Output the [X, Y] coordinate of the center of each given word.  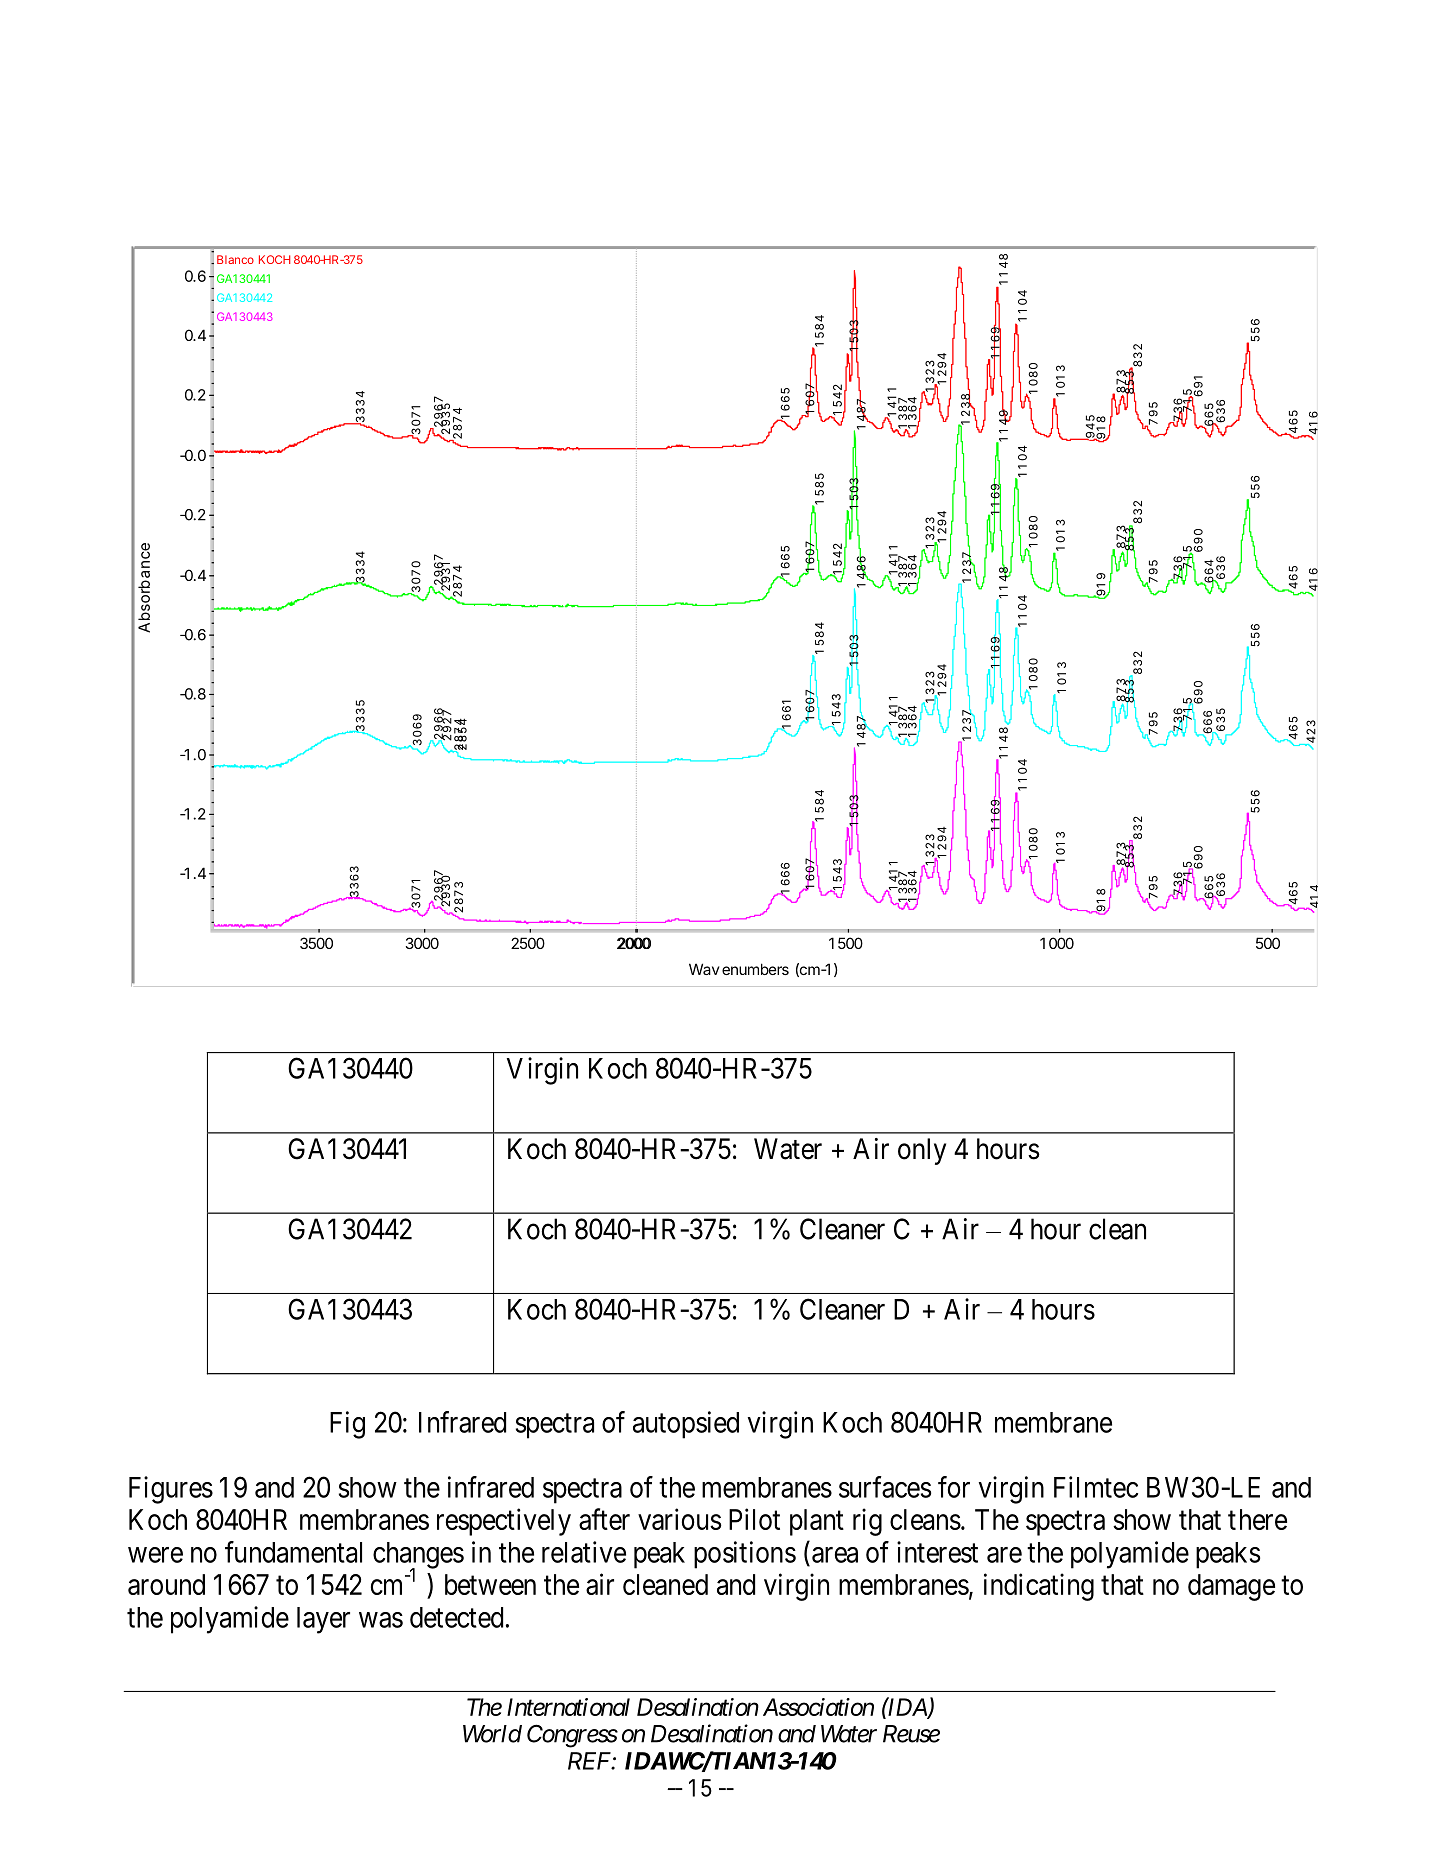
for [954, 1487]
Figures [171, 1490]
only [922, 1151]
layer [323, 1620]
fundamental [293, 1552]
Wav [704, 969]
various [680, 1519]
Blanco [235, 259]
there [1257, 1519]
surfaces [885, 1487]
